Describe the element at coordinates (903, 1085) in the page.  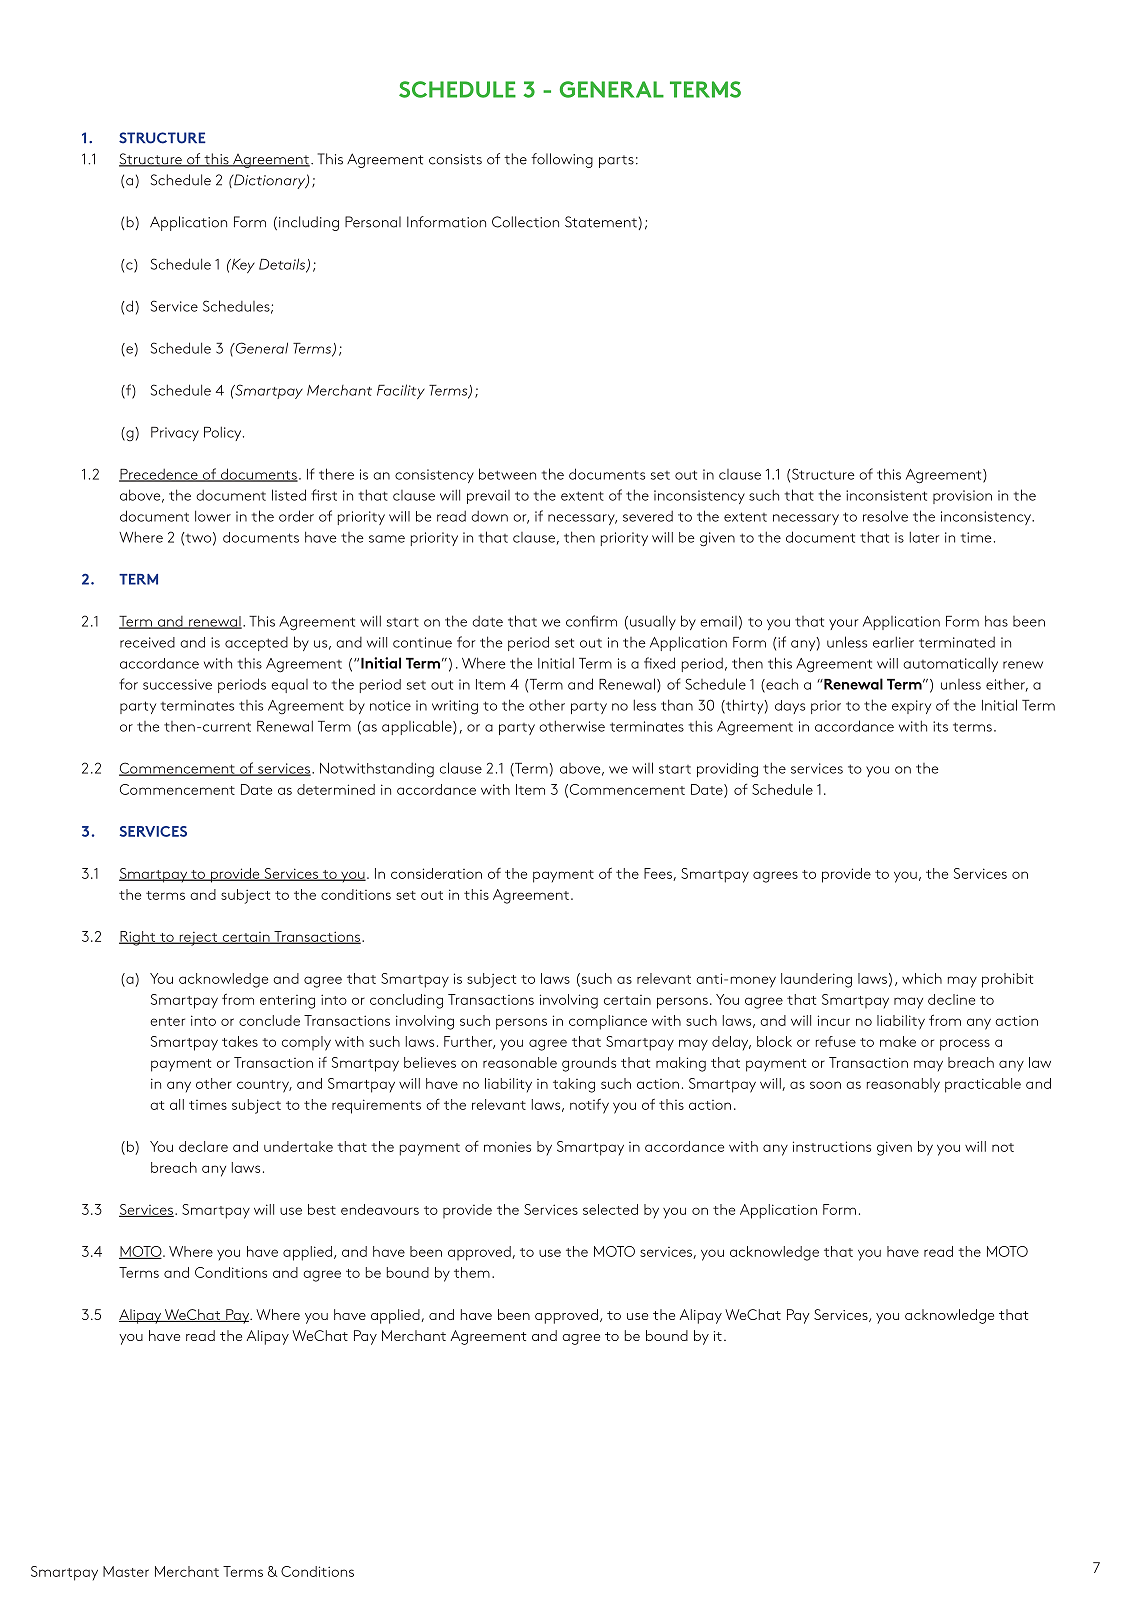
I see `reasonably` at that location.
